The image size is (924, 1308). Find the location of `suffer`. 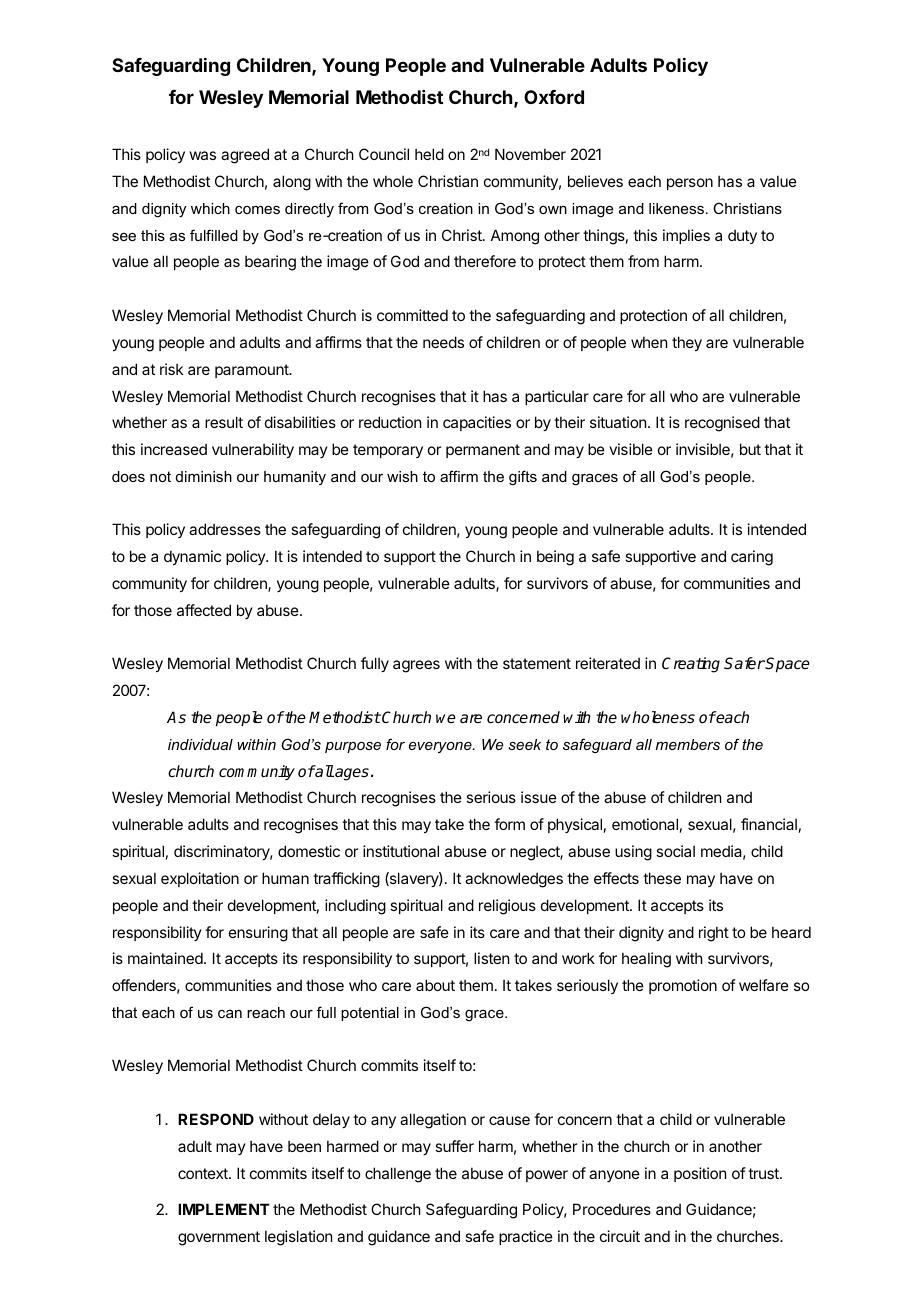

suffer is located at coordinates (454, 1146).
